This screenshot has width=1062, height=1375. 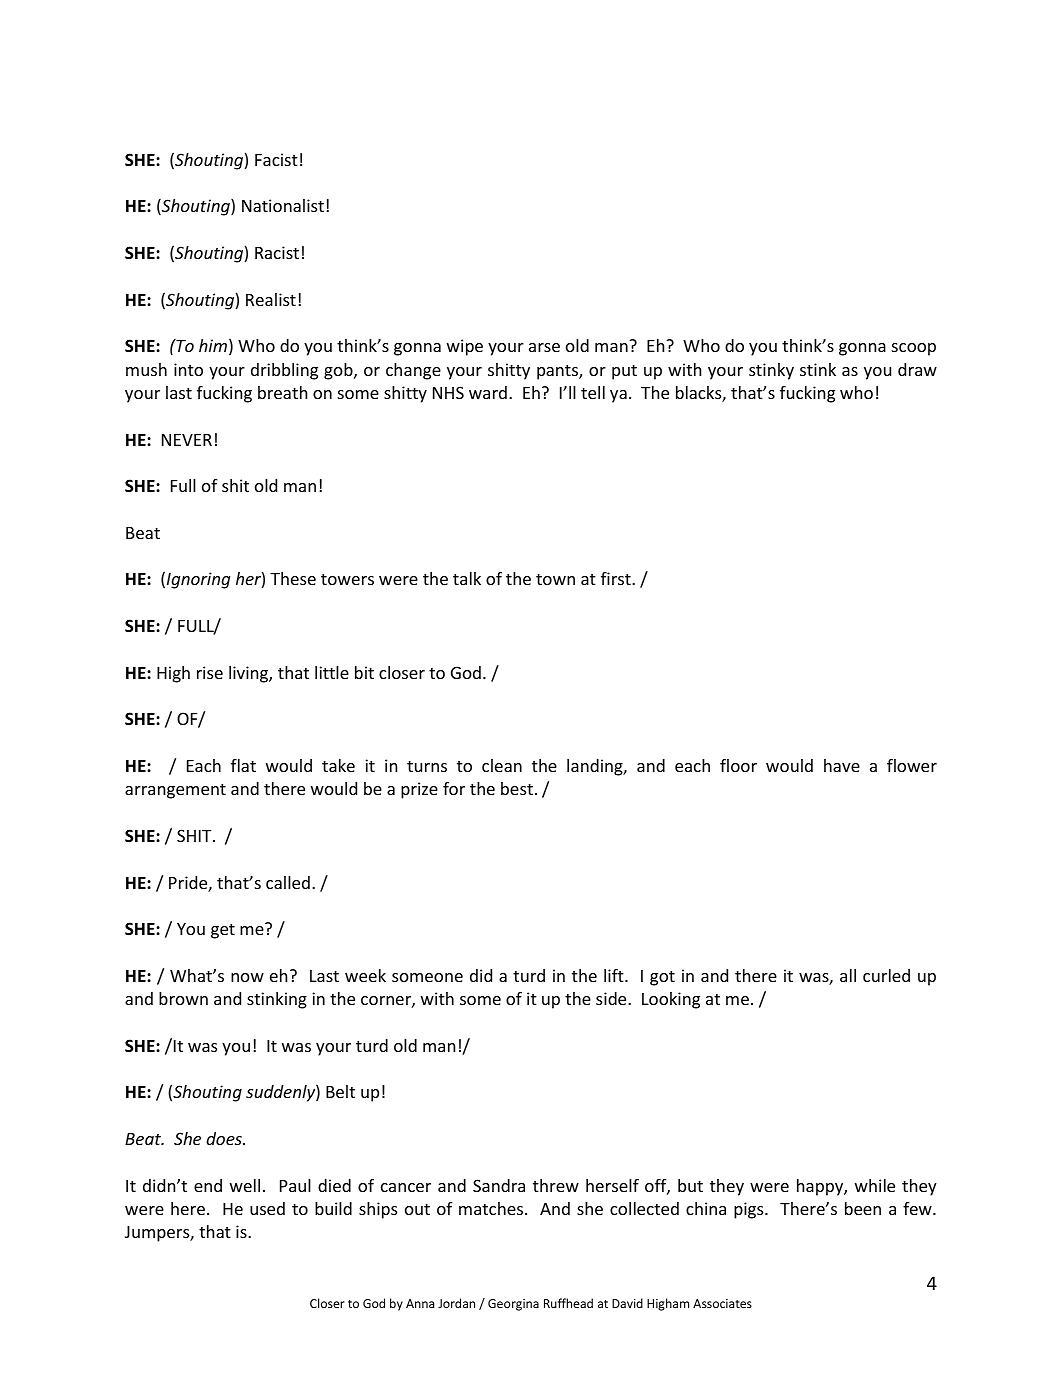 I want to click on have, so click(x=842, y=765).
